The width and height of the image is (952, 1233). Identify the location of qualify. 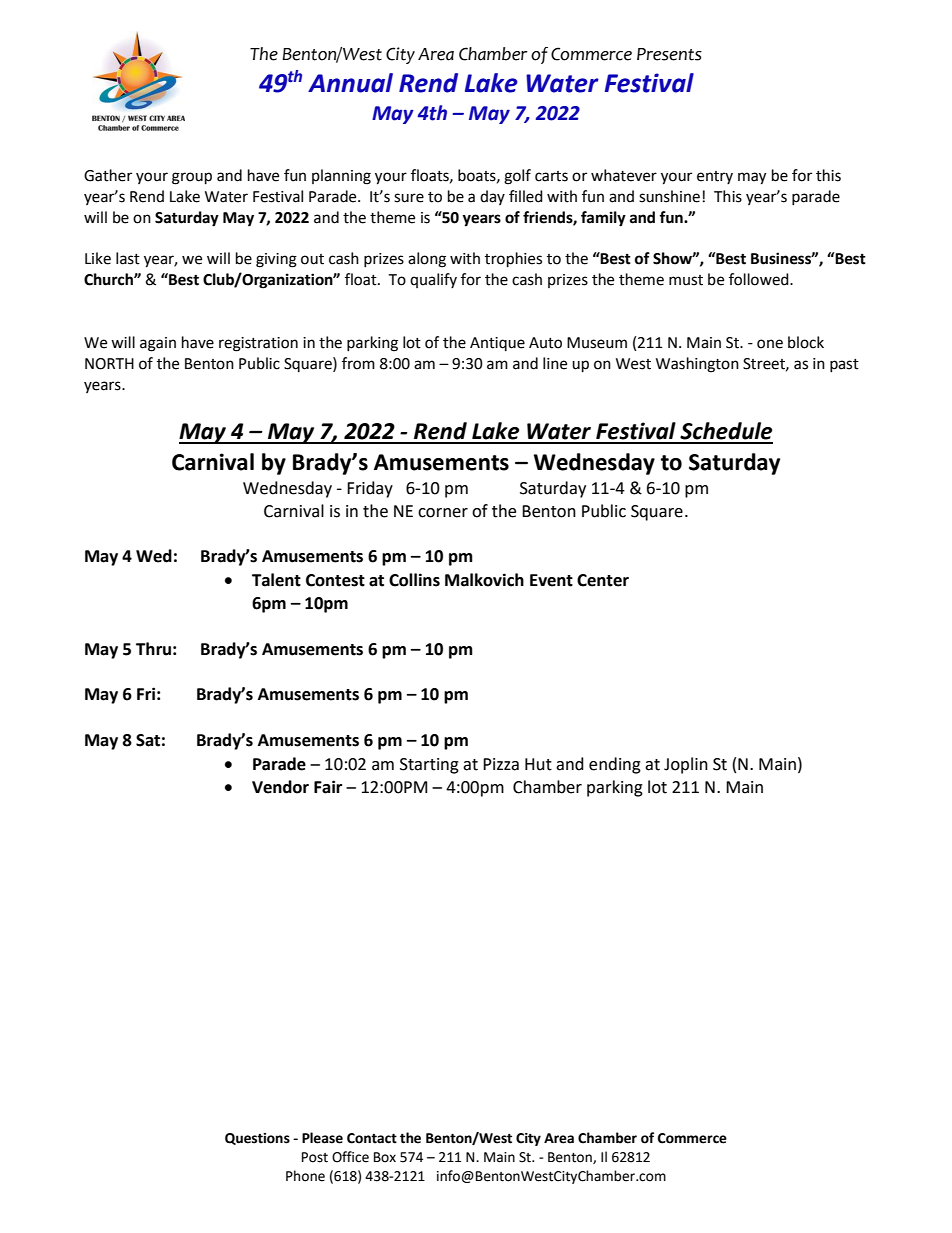
(433, 280).
